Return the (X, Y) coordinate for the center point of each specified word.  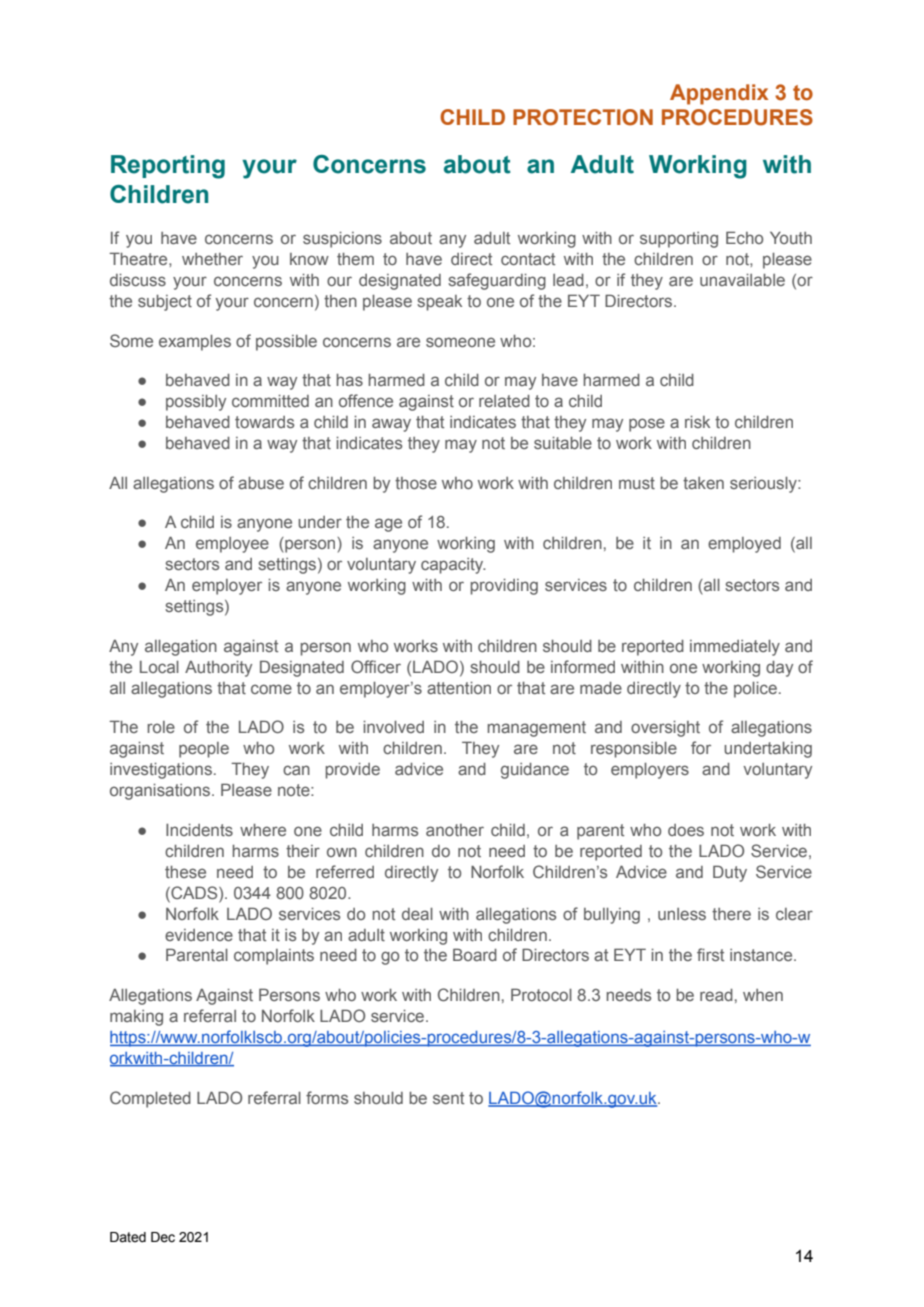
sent (448, 1098)
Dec (163, 1237)
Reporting (168, 167)
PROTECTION (583, 117)
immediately (735, 648)
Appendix (719, 94)
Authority (218, 669)
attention (459, 688)
